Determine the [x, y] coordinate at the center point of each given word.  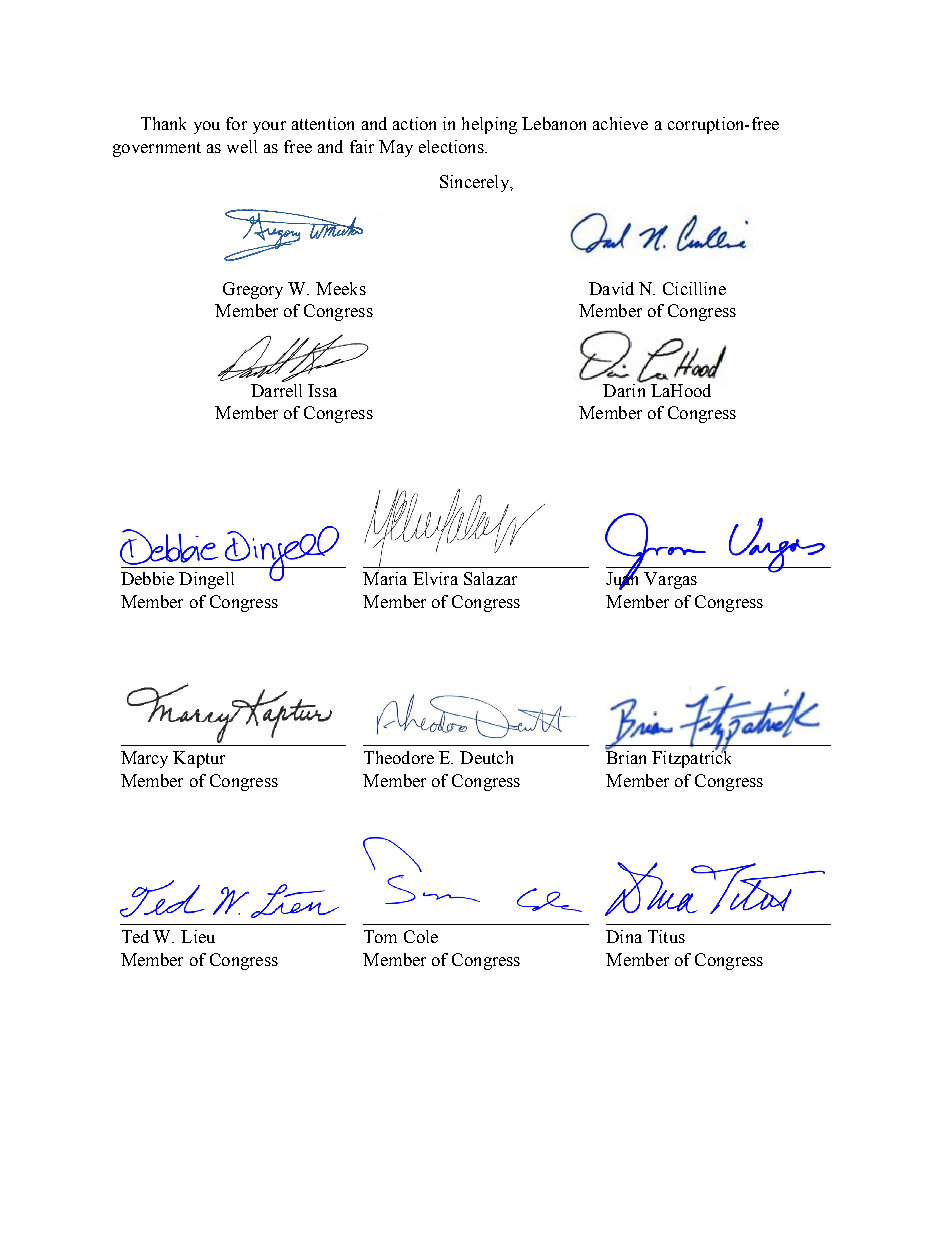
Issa [322, 390]
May [396, 148]
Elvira [435, 578]
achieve [620, 123]
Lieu [198, 936]
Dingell [206, 580]
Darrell [276, 390]
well [242, 146]
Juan [622, 579]
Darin [624, 389]
